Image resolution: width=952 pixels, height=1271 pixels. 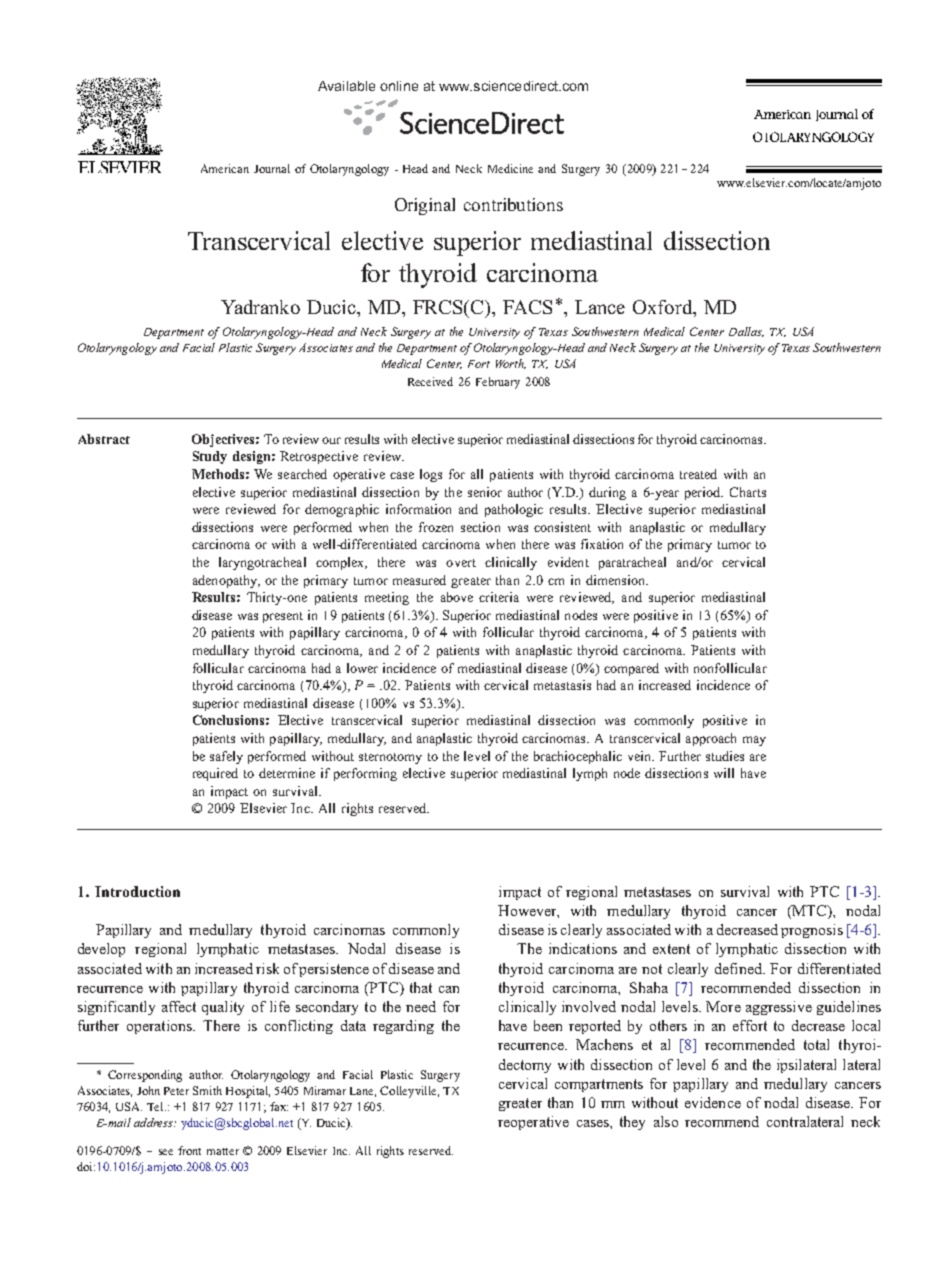 What do you see at coordinates (510, 168) in the screenshot?
I see `Medicine` at bounding box center [510, 168].
